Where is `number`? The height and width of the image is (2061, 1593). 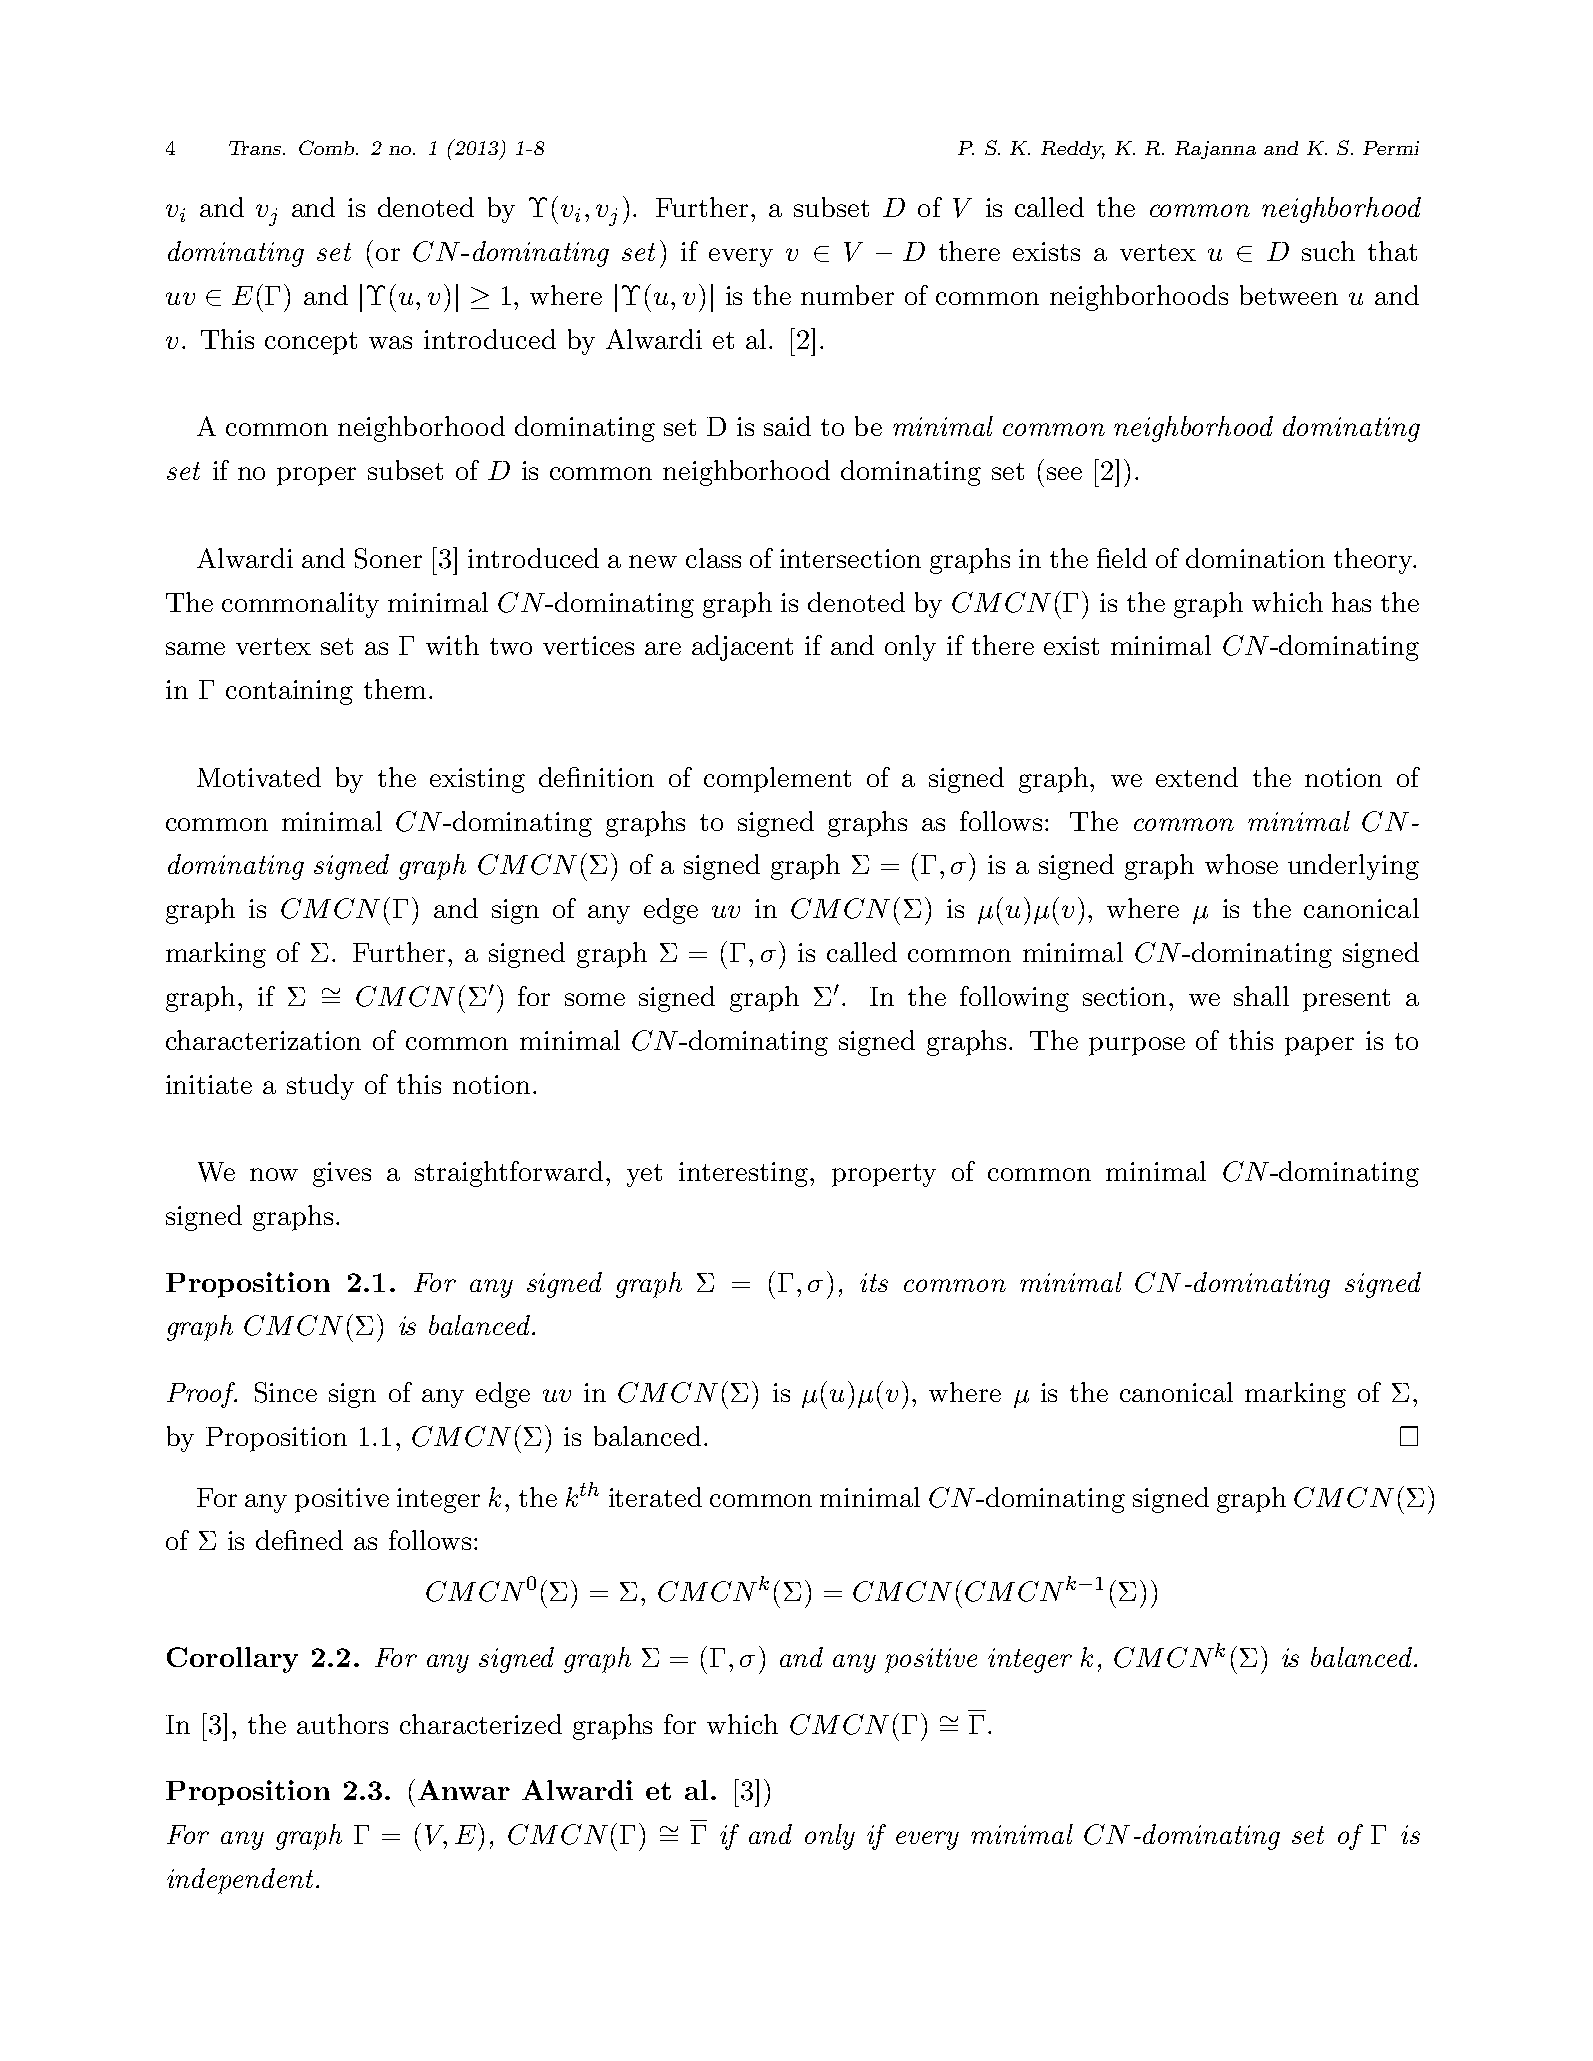 number is located at coordinates (847, 295).
